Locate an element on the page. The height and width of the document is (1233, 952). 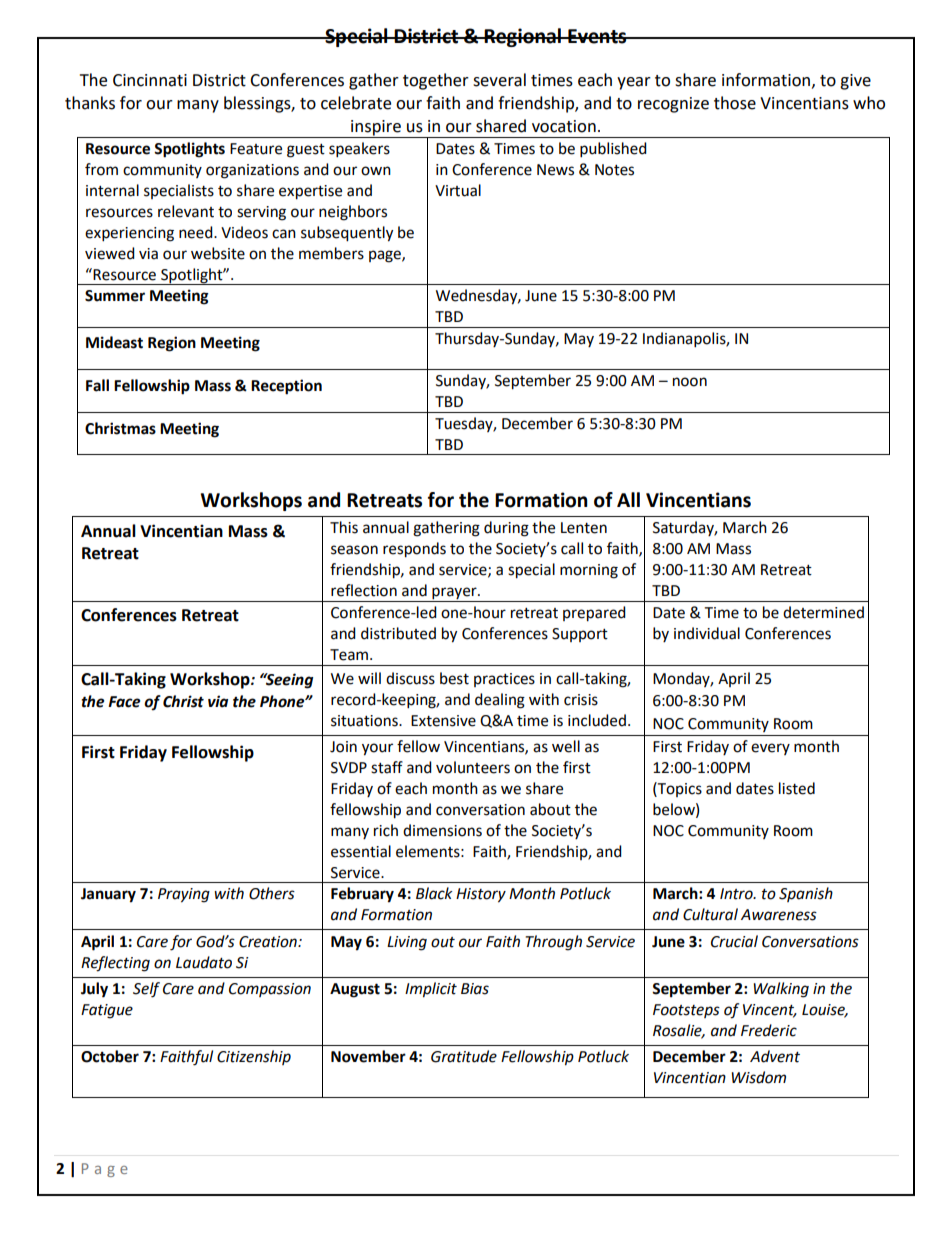
several is located at coordinates (499, 80).
